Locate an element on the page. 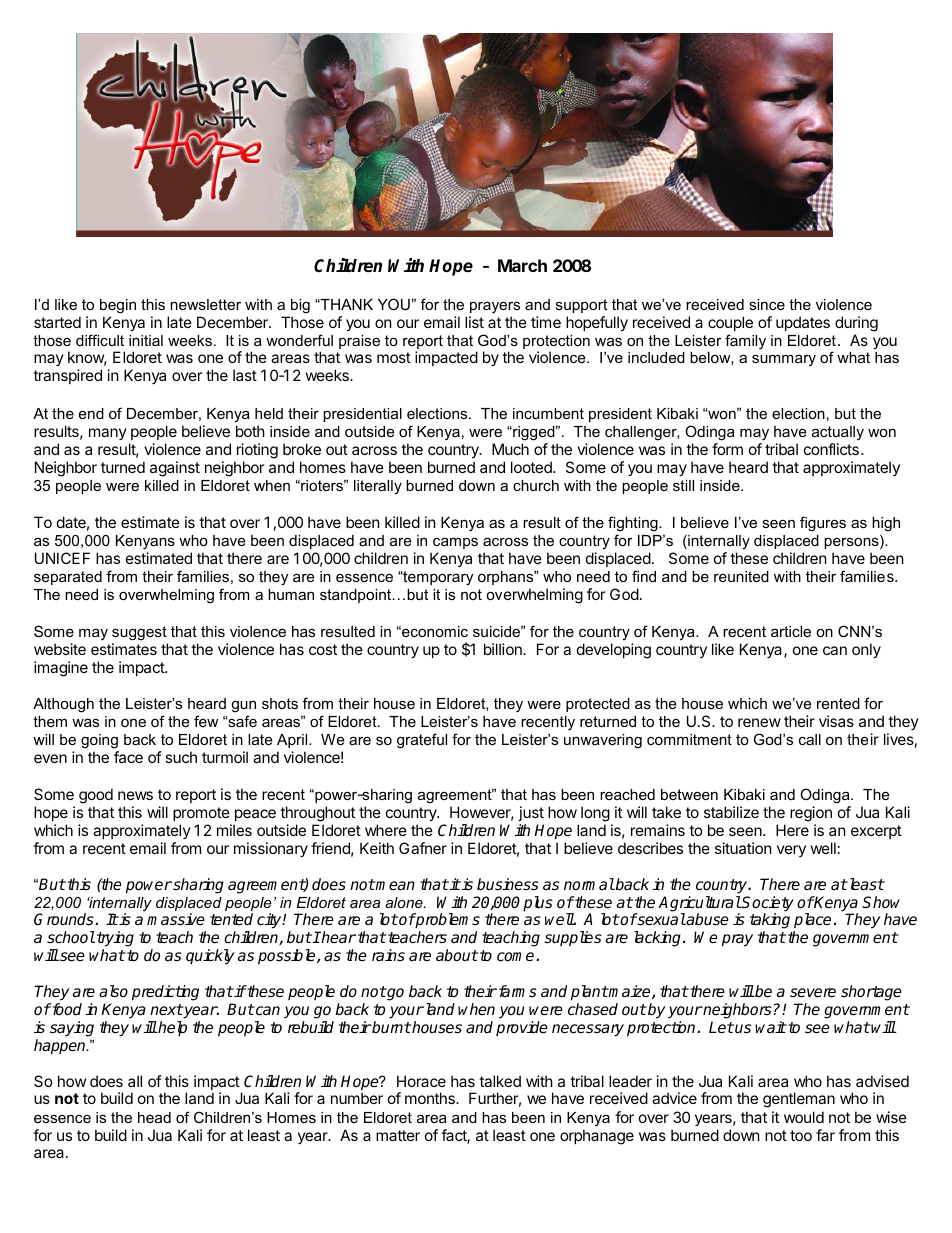  against is located at coordinates (175, 469).
